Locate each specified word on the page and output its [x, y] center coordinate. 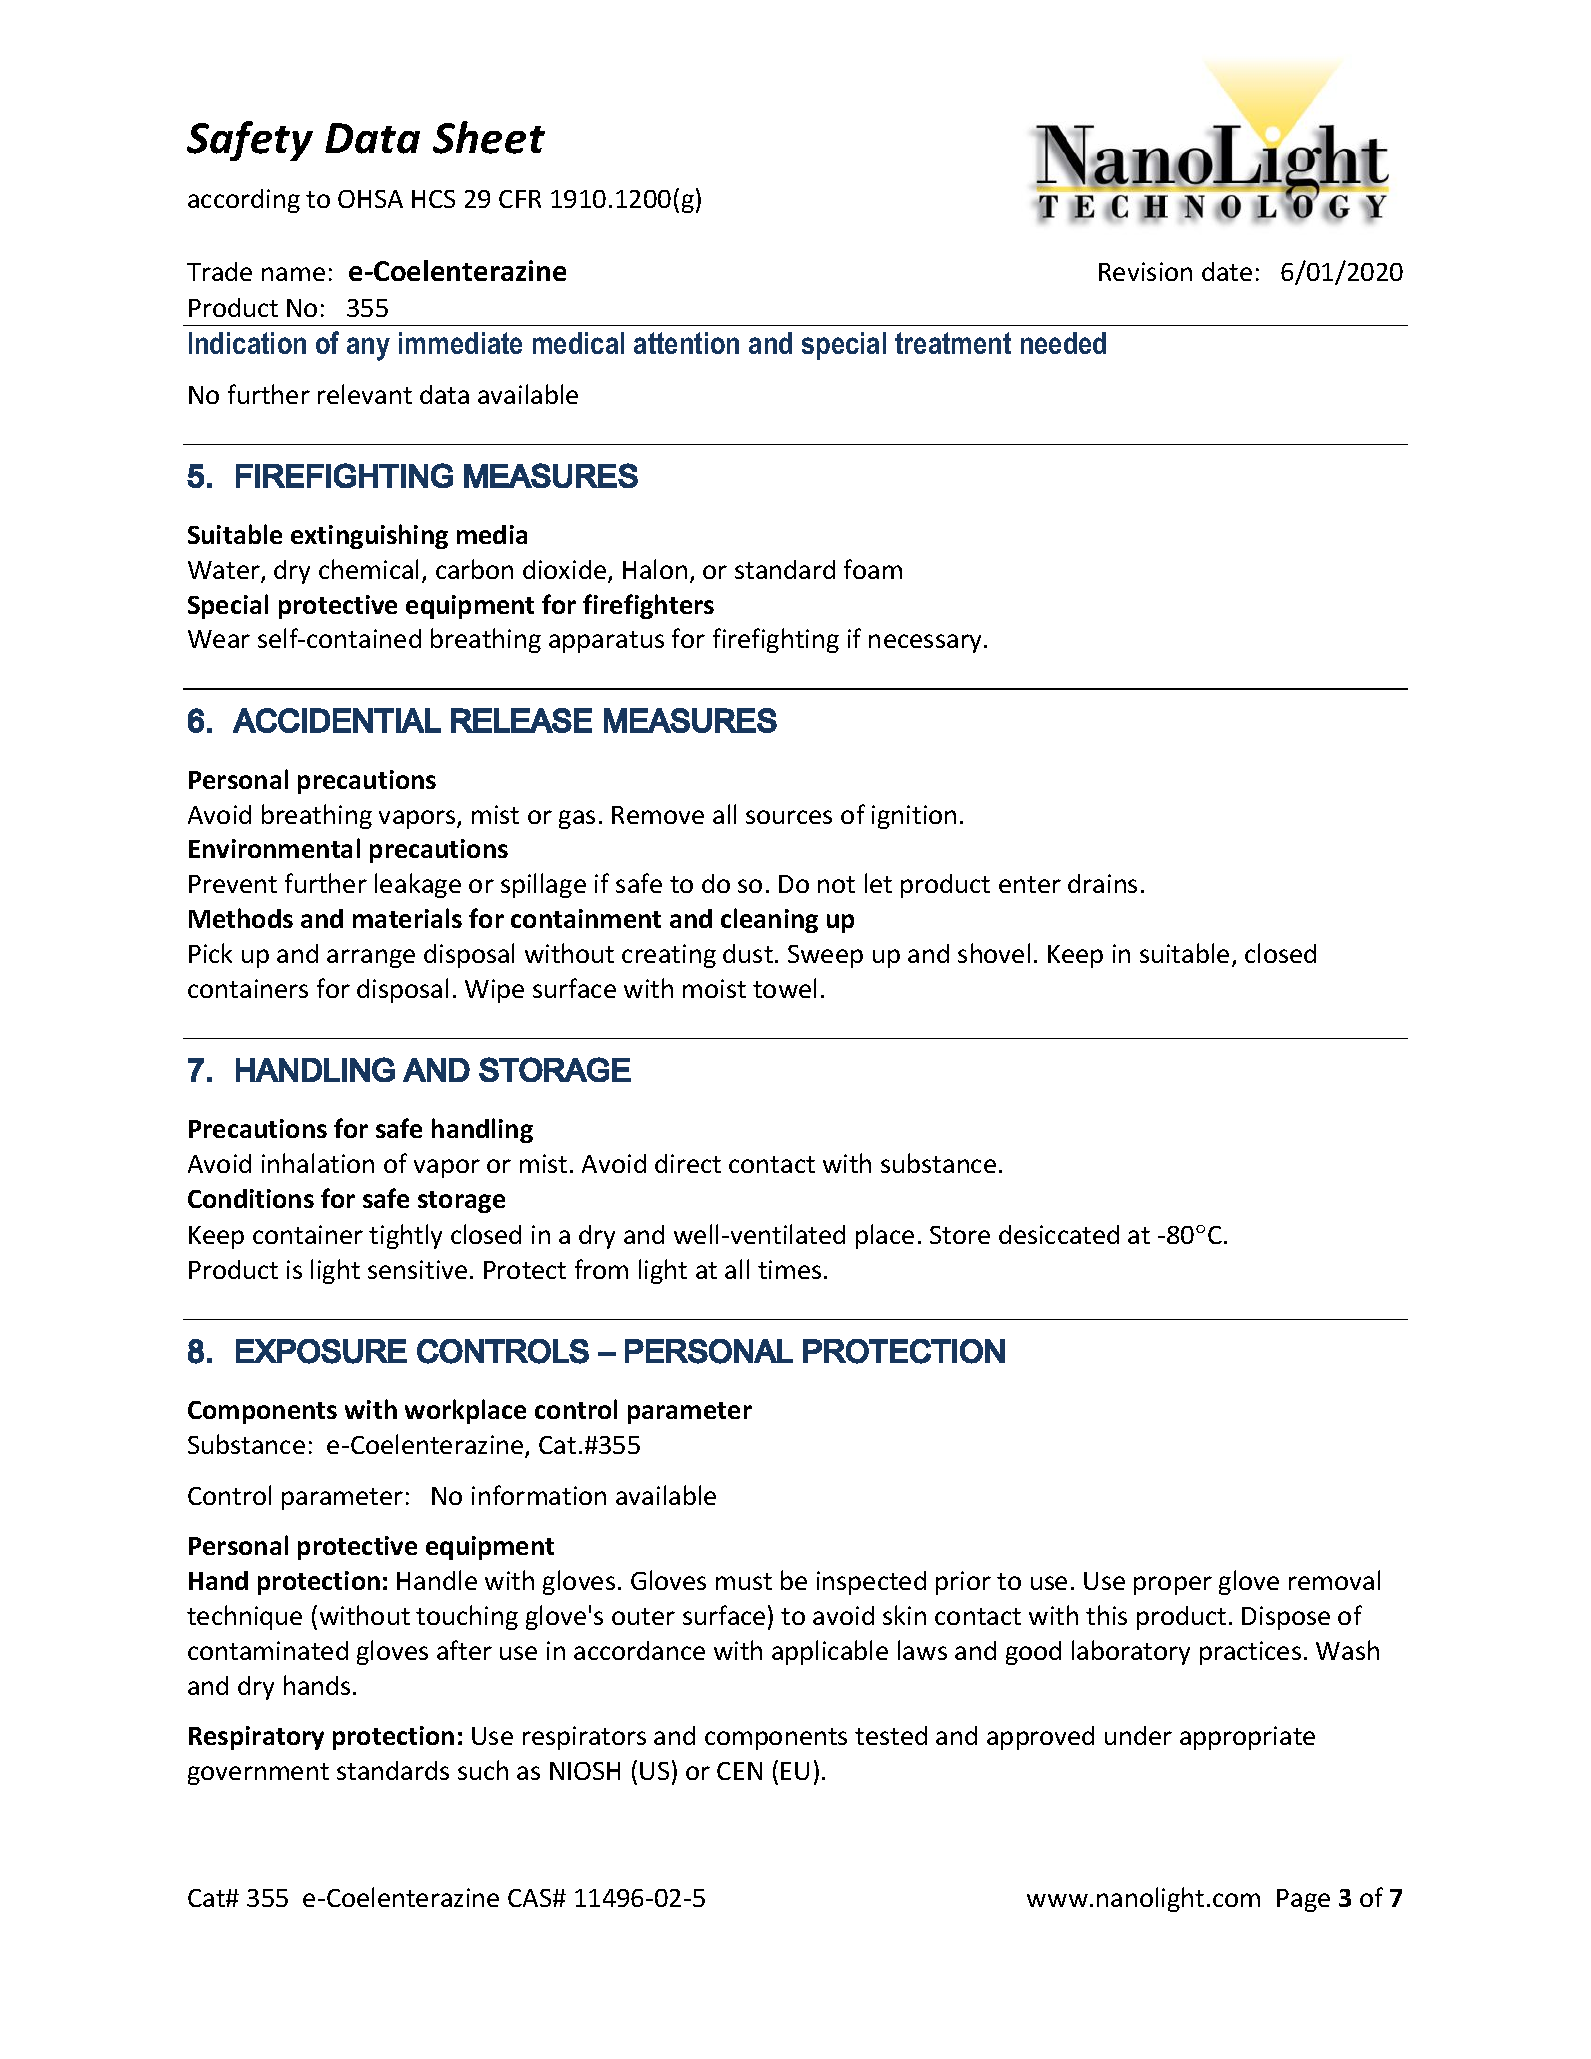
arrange [371, 958]
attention [686, 343]
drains [1102, 883]
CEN [739, 1771]
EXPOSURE [321, 1351]
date [1227, 271]
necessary [927, 643]
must [744, 1581]
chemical [368, 569]
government [258, 1774]
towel [784, 988]
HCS [433, 199]
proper [1173, 1585]
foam [873, 569]
